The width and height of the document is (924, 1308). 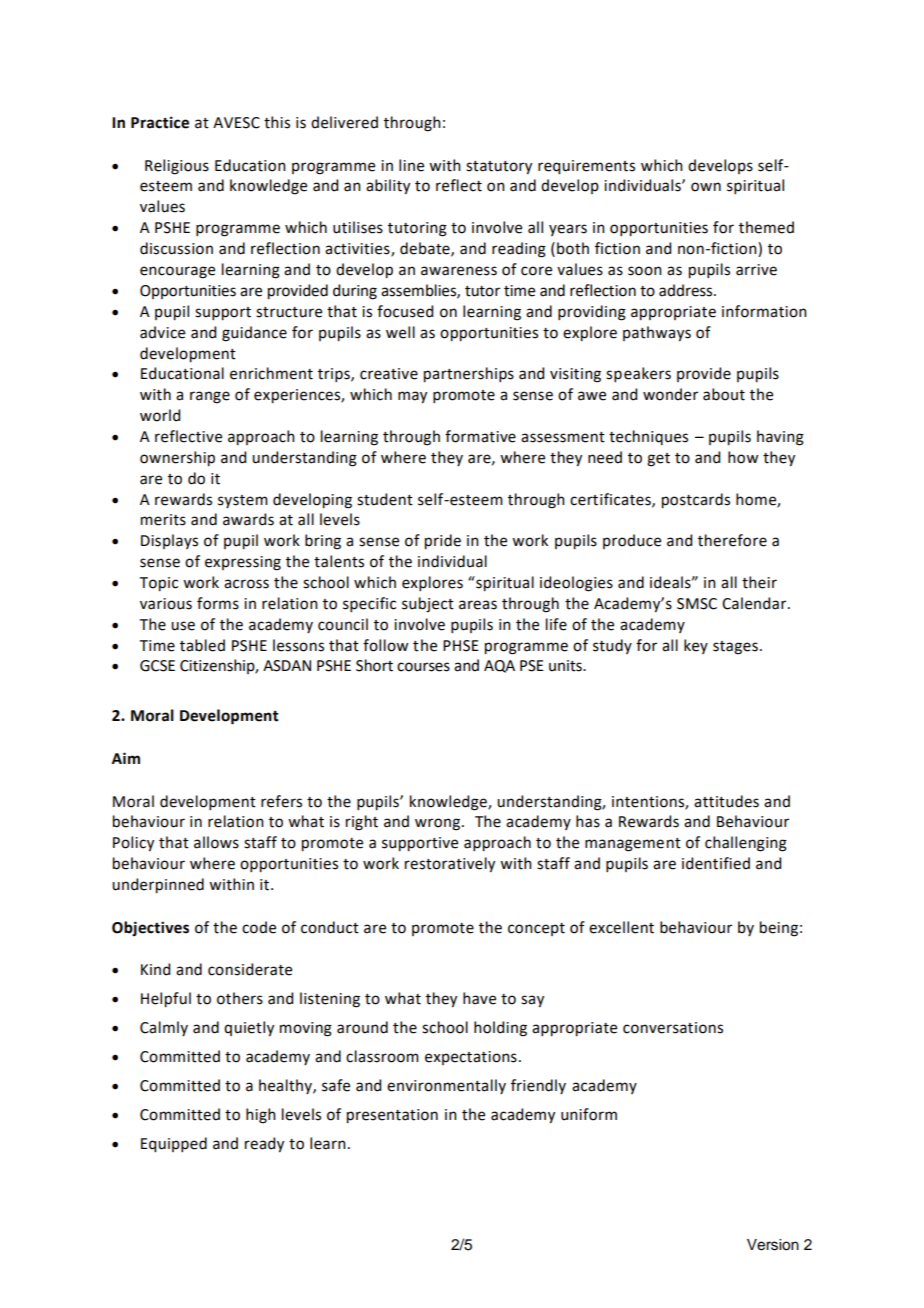 What do you see at coordinates (732, 540) in the document?
I see `therefore` at bounding box center [732, 540].
